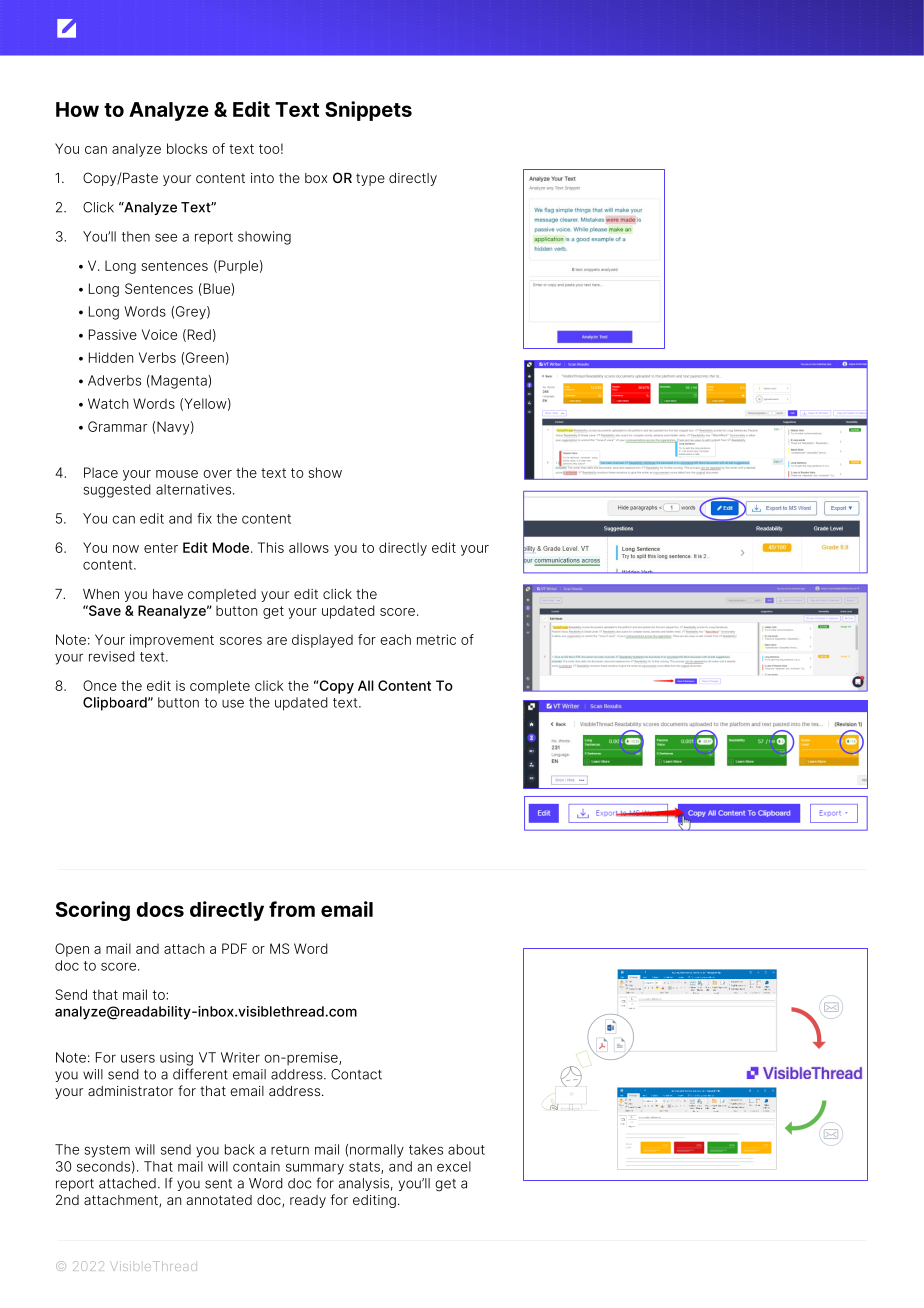 The width and height of the document is (924, 1308). What do you see at coordinates (356, 1074) in the document?
I see `Contact` at bounding box center [356, 1074].
